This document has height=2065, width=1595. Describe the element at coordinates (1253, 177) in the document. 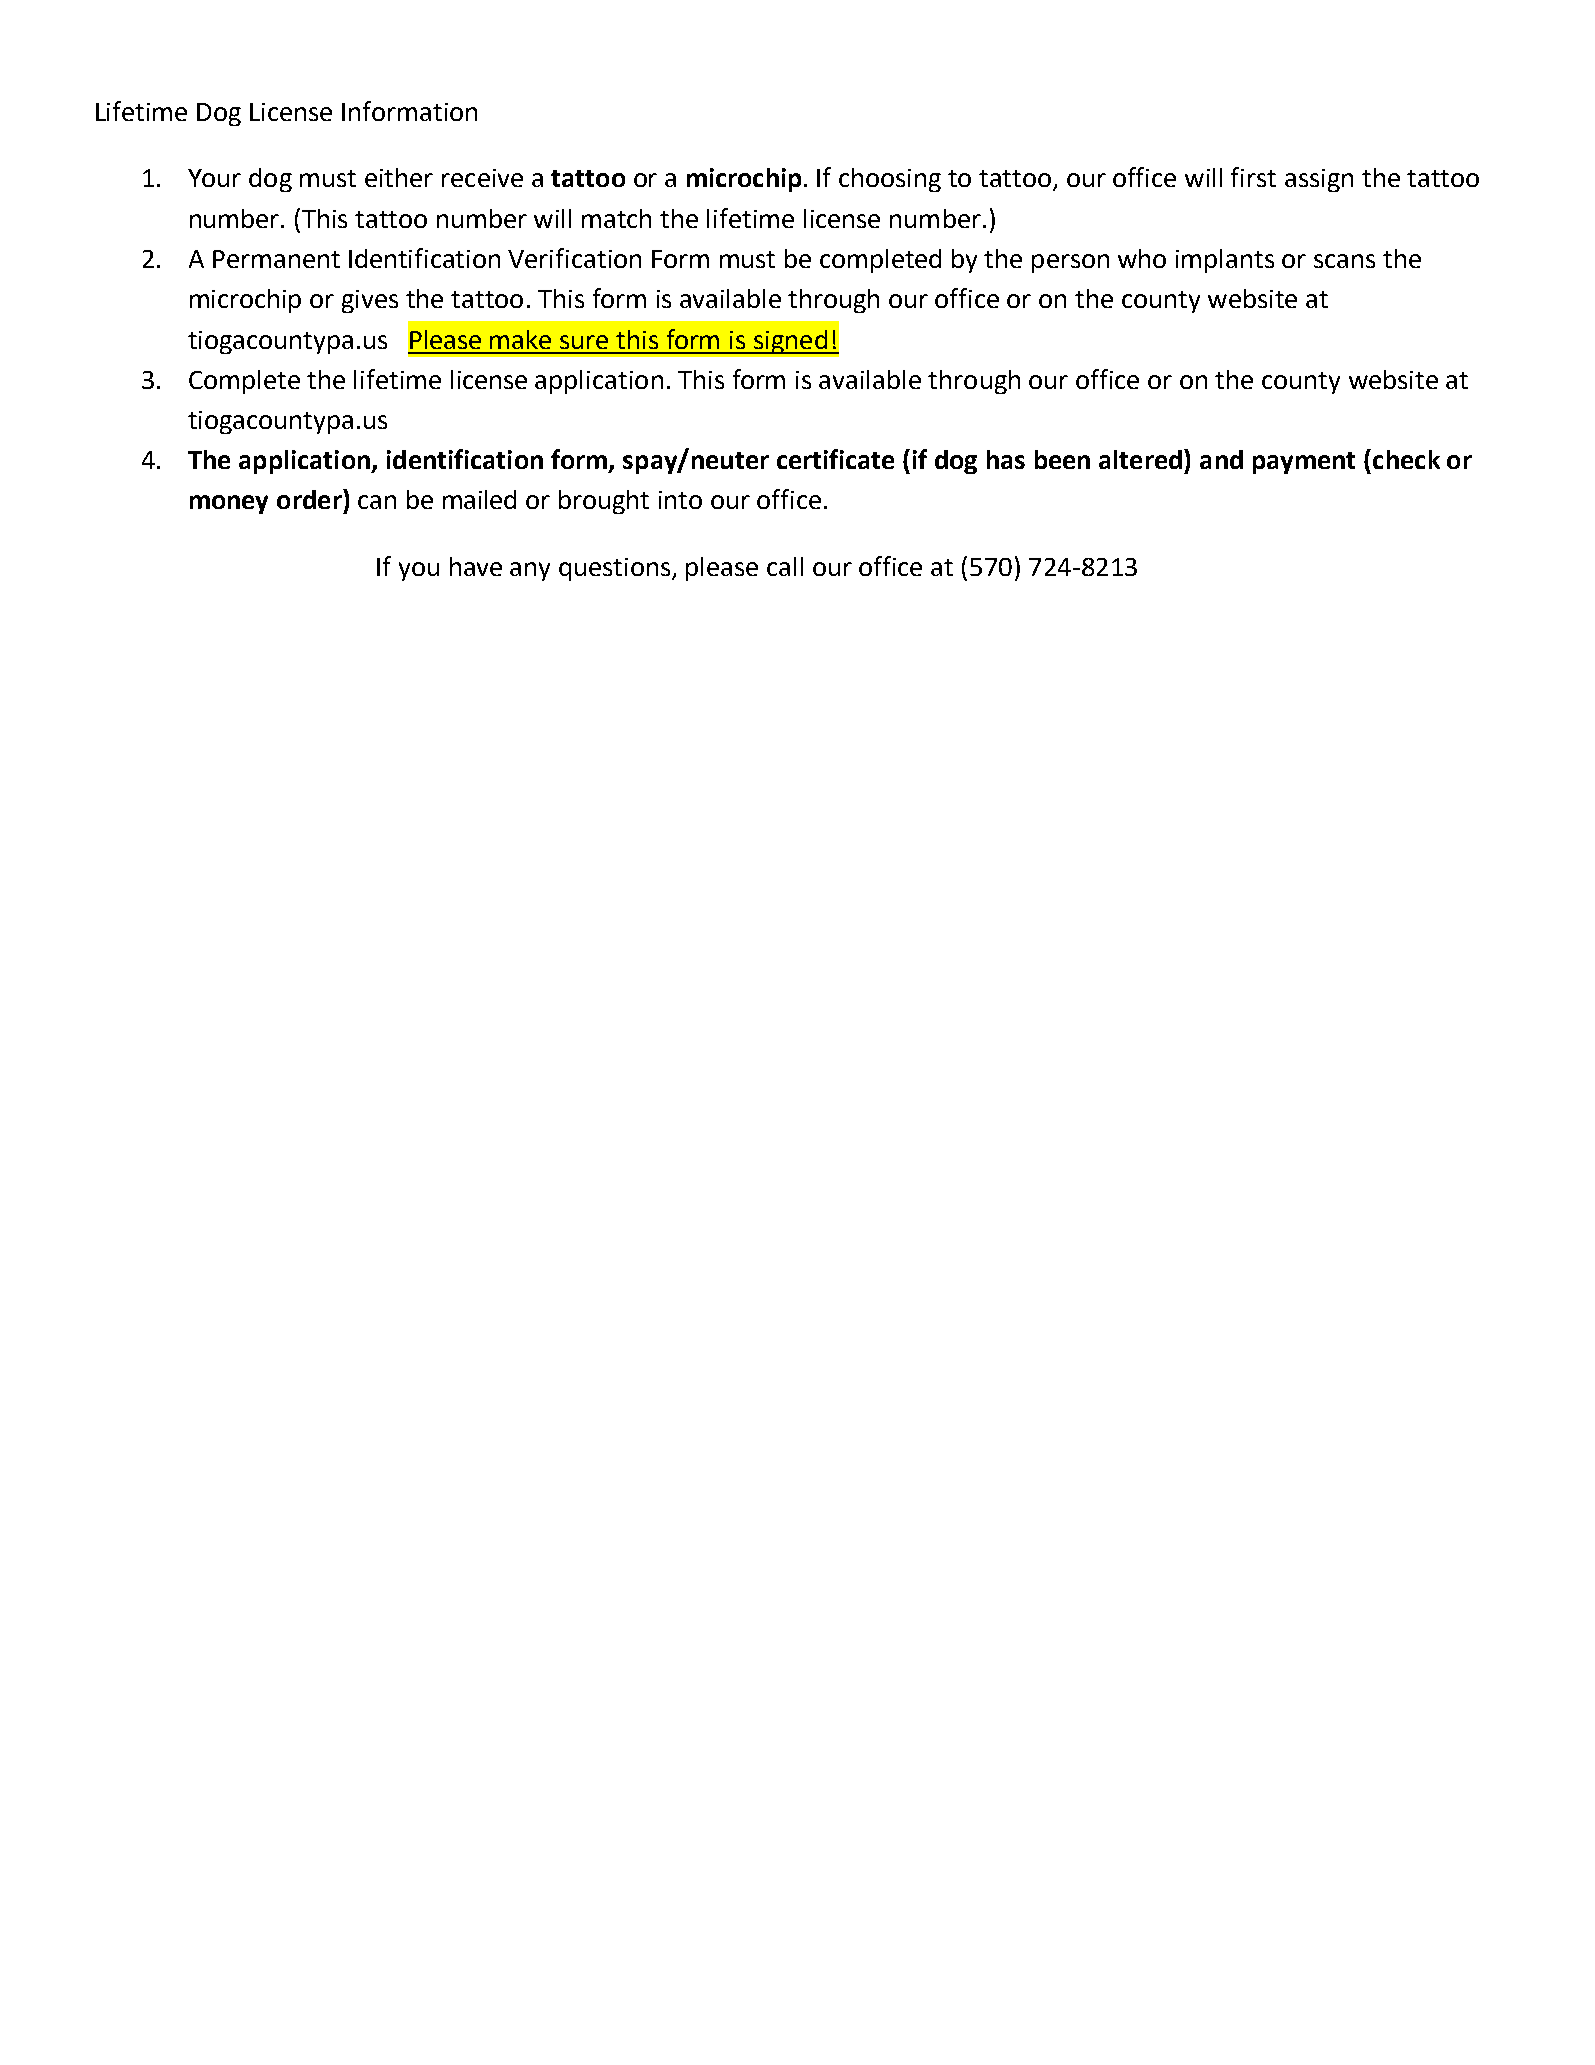

I see `first` at that location.
